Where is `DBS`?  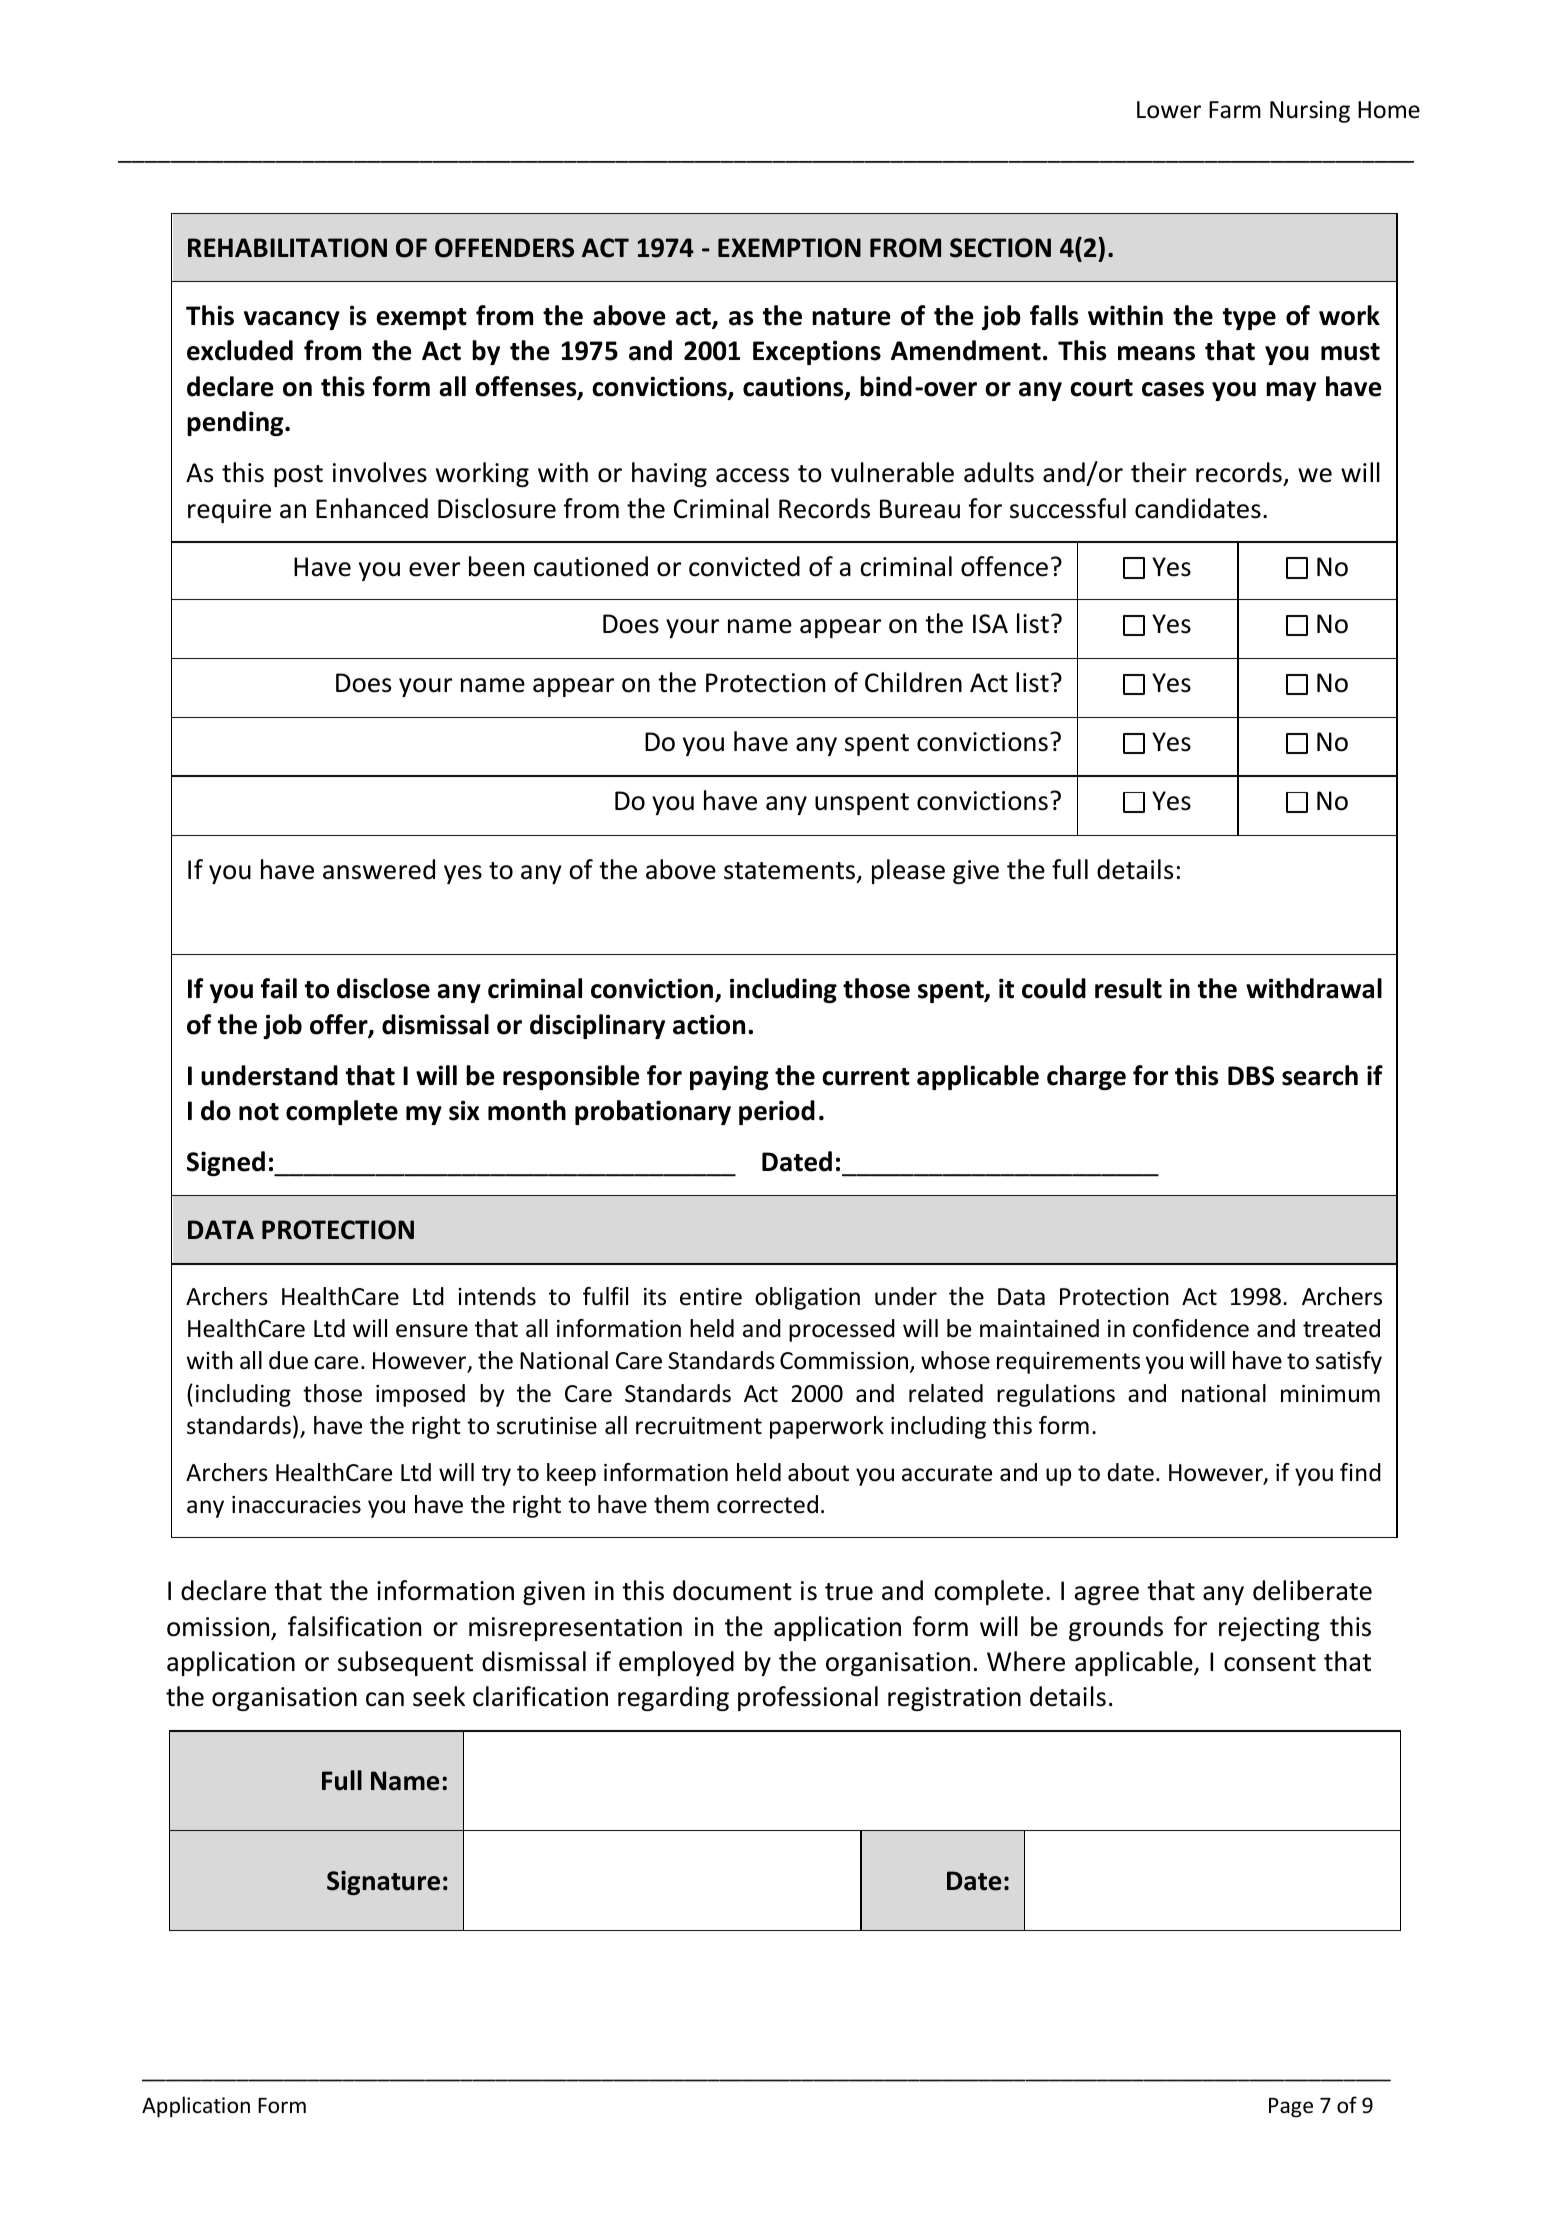 DBS is located at coordinates (1251, 1076).
